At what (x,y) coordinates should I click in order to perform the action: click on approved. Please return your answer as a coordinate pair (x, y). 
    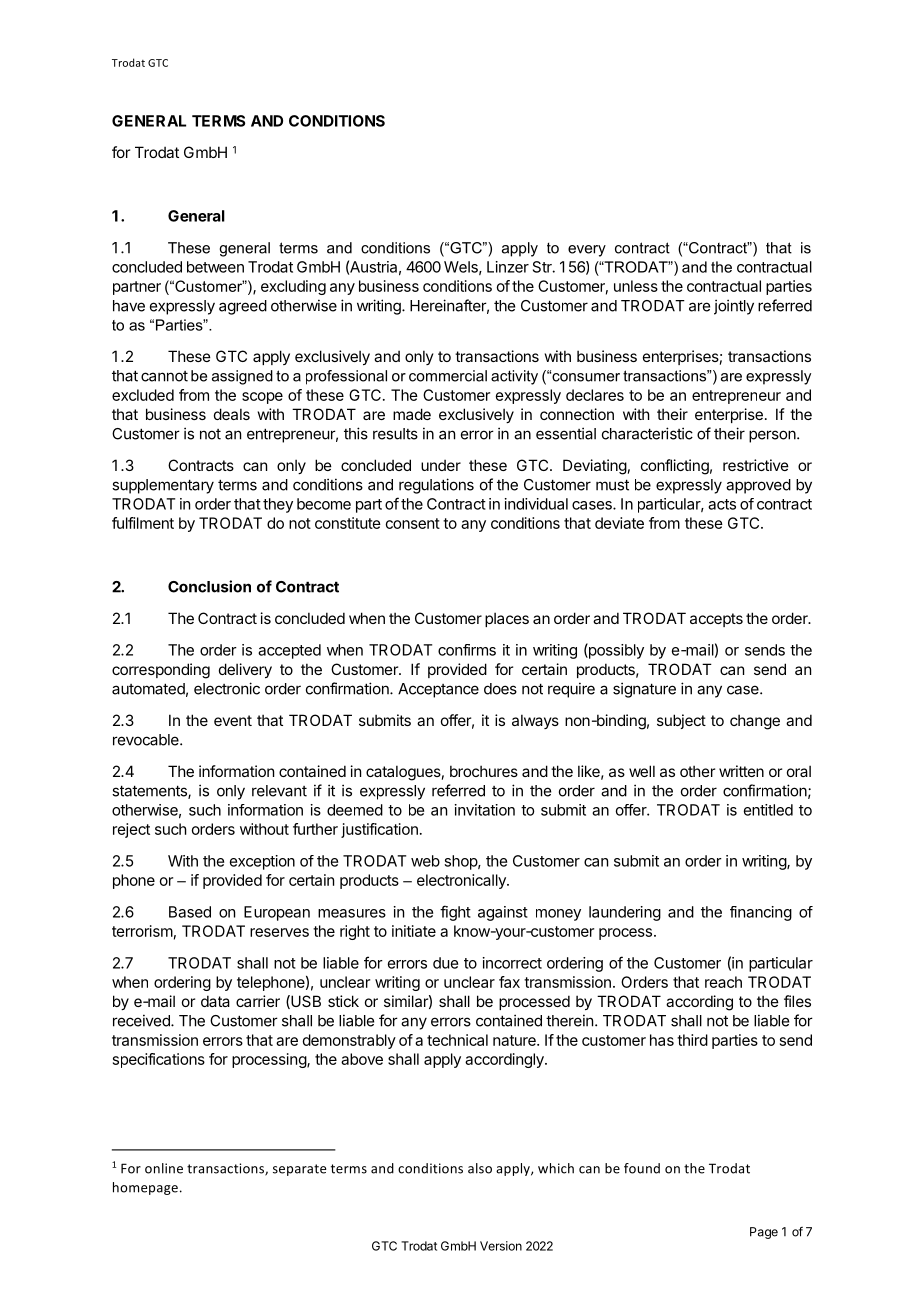
    Looking at the image, I should click on (758, 486).
